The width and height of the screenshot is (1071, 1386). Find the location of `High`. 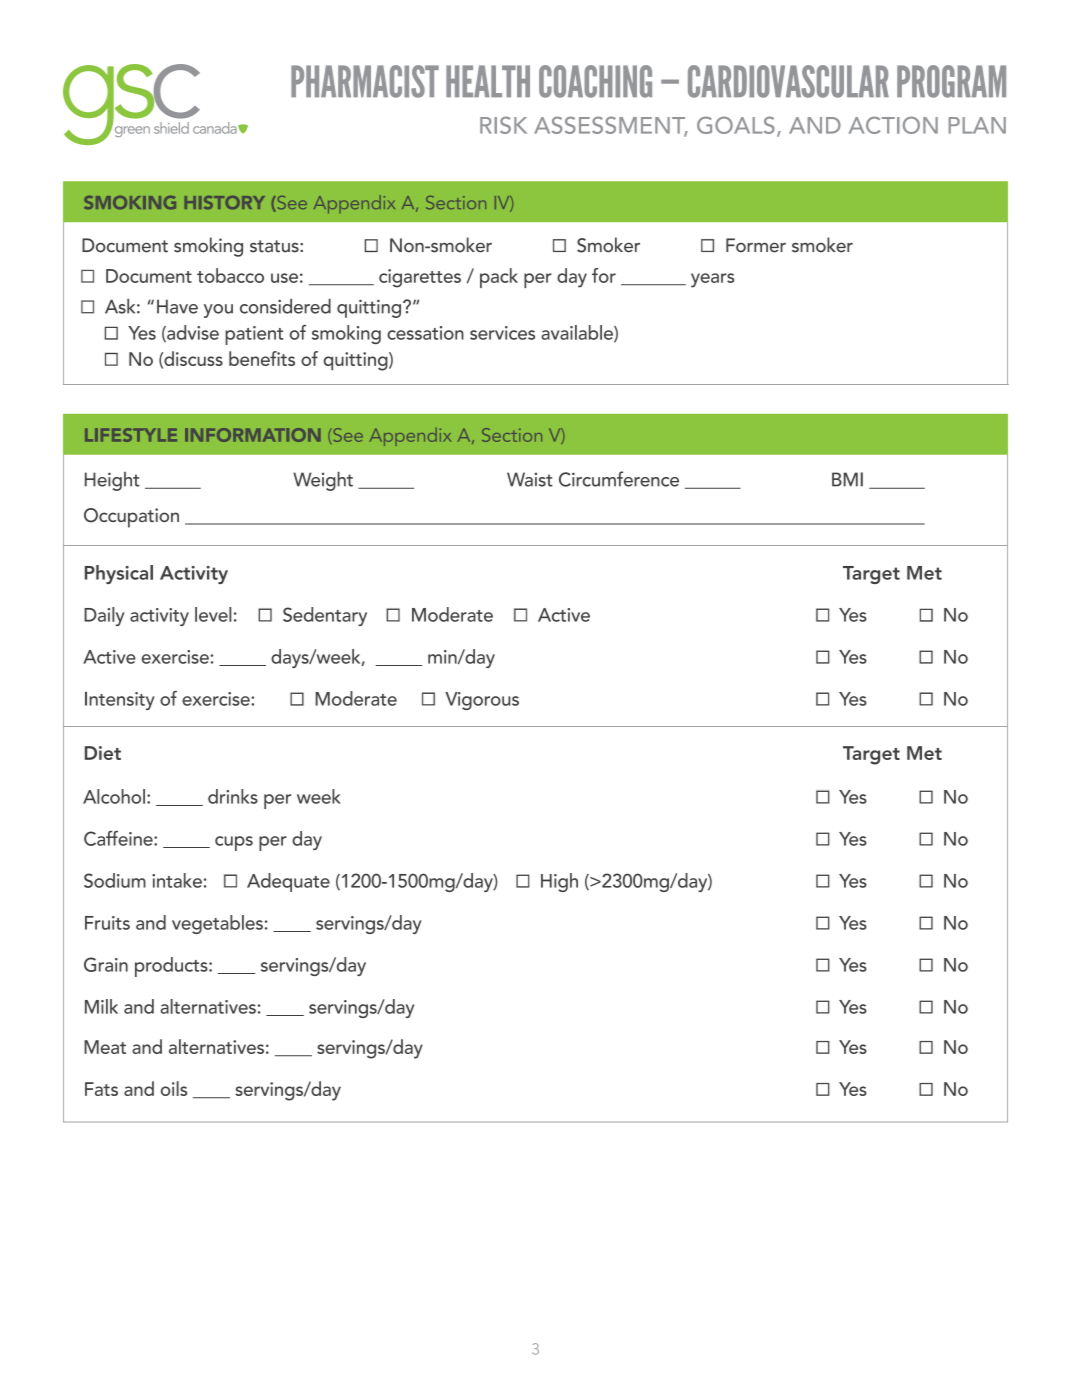

High is located at coordinates (559, 882).
